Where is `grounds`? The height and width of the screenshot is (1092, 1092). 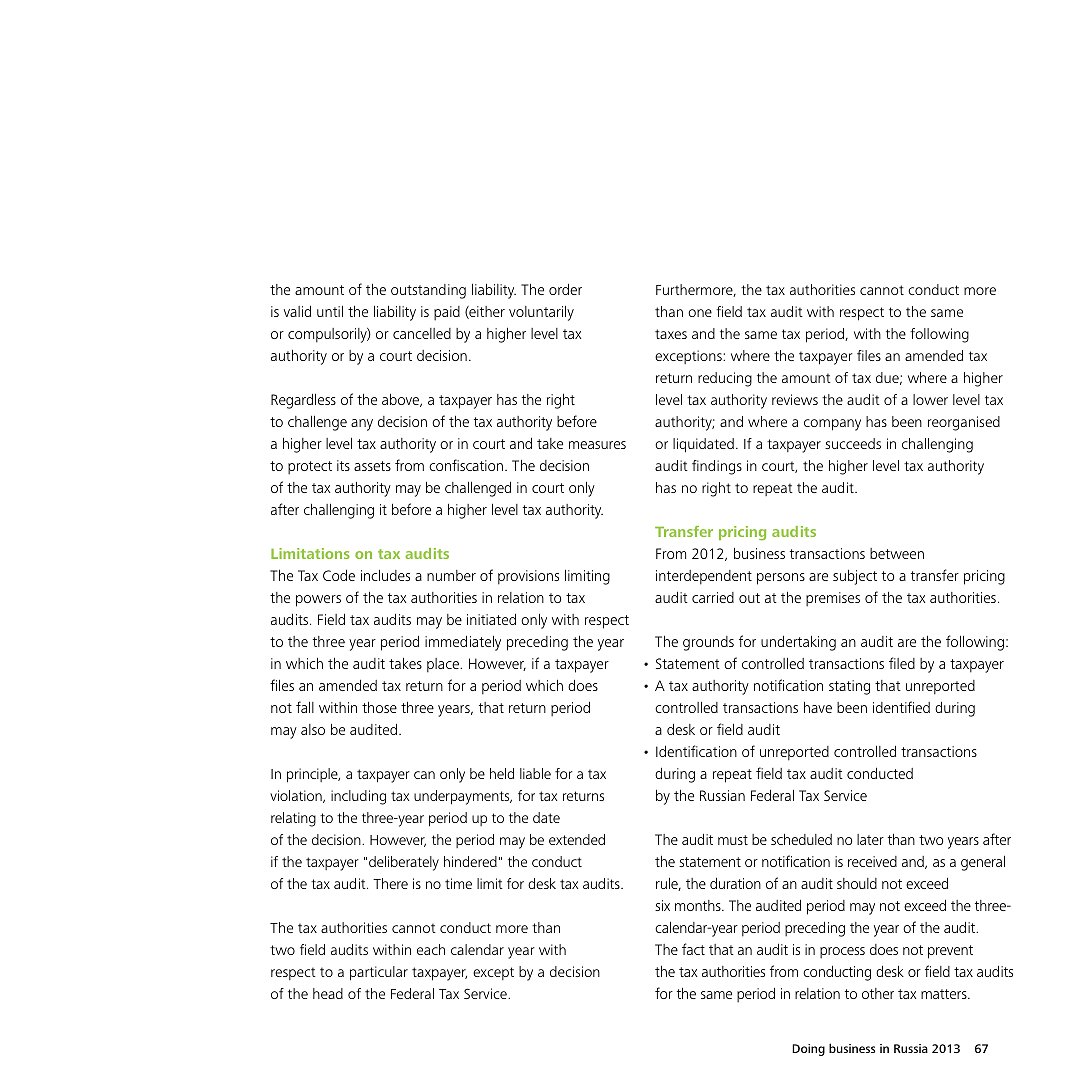
grounds is located at coordinates (708, 643).
